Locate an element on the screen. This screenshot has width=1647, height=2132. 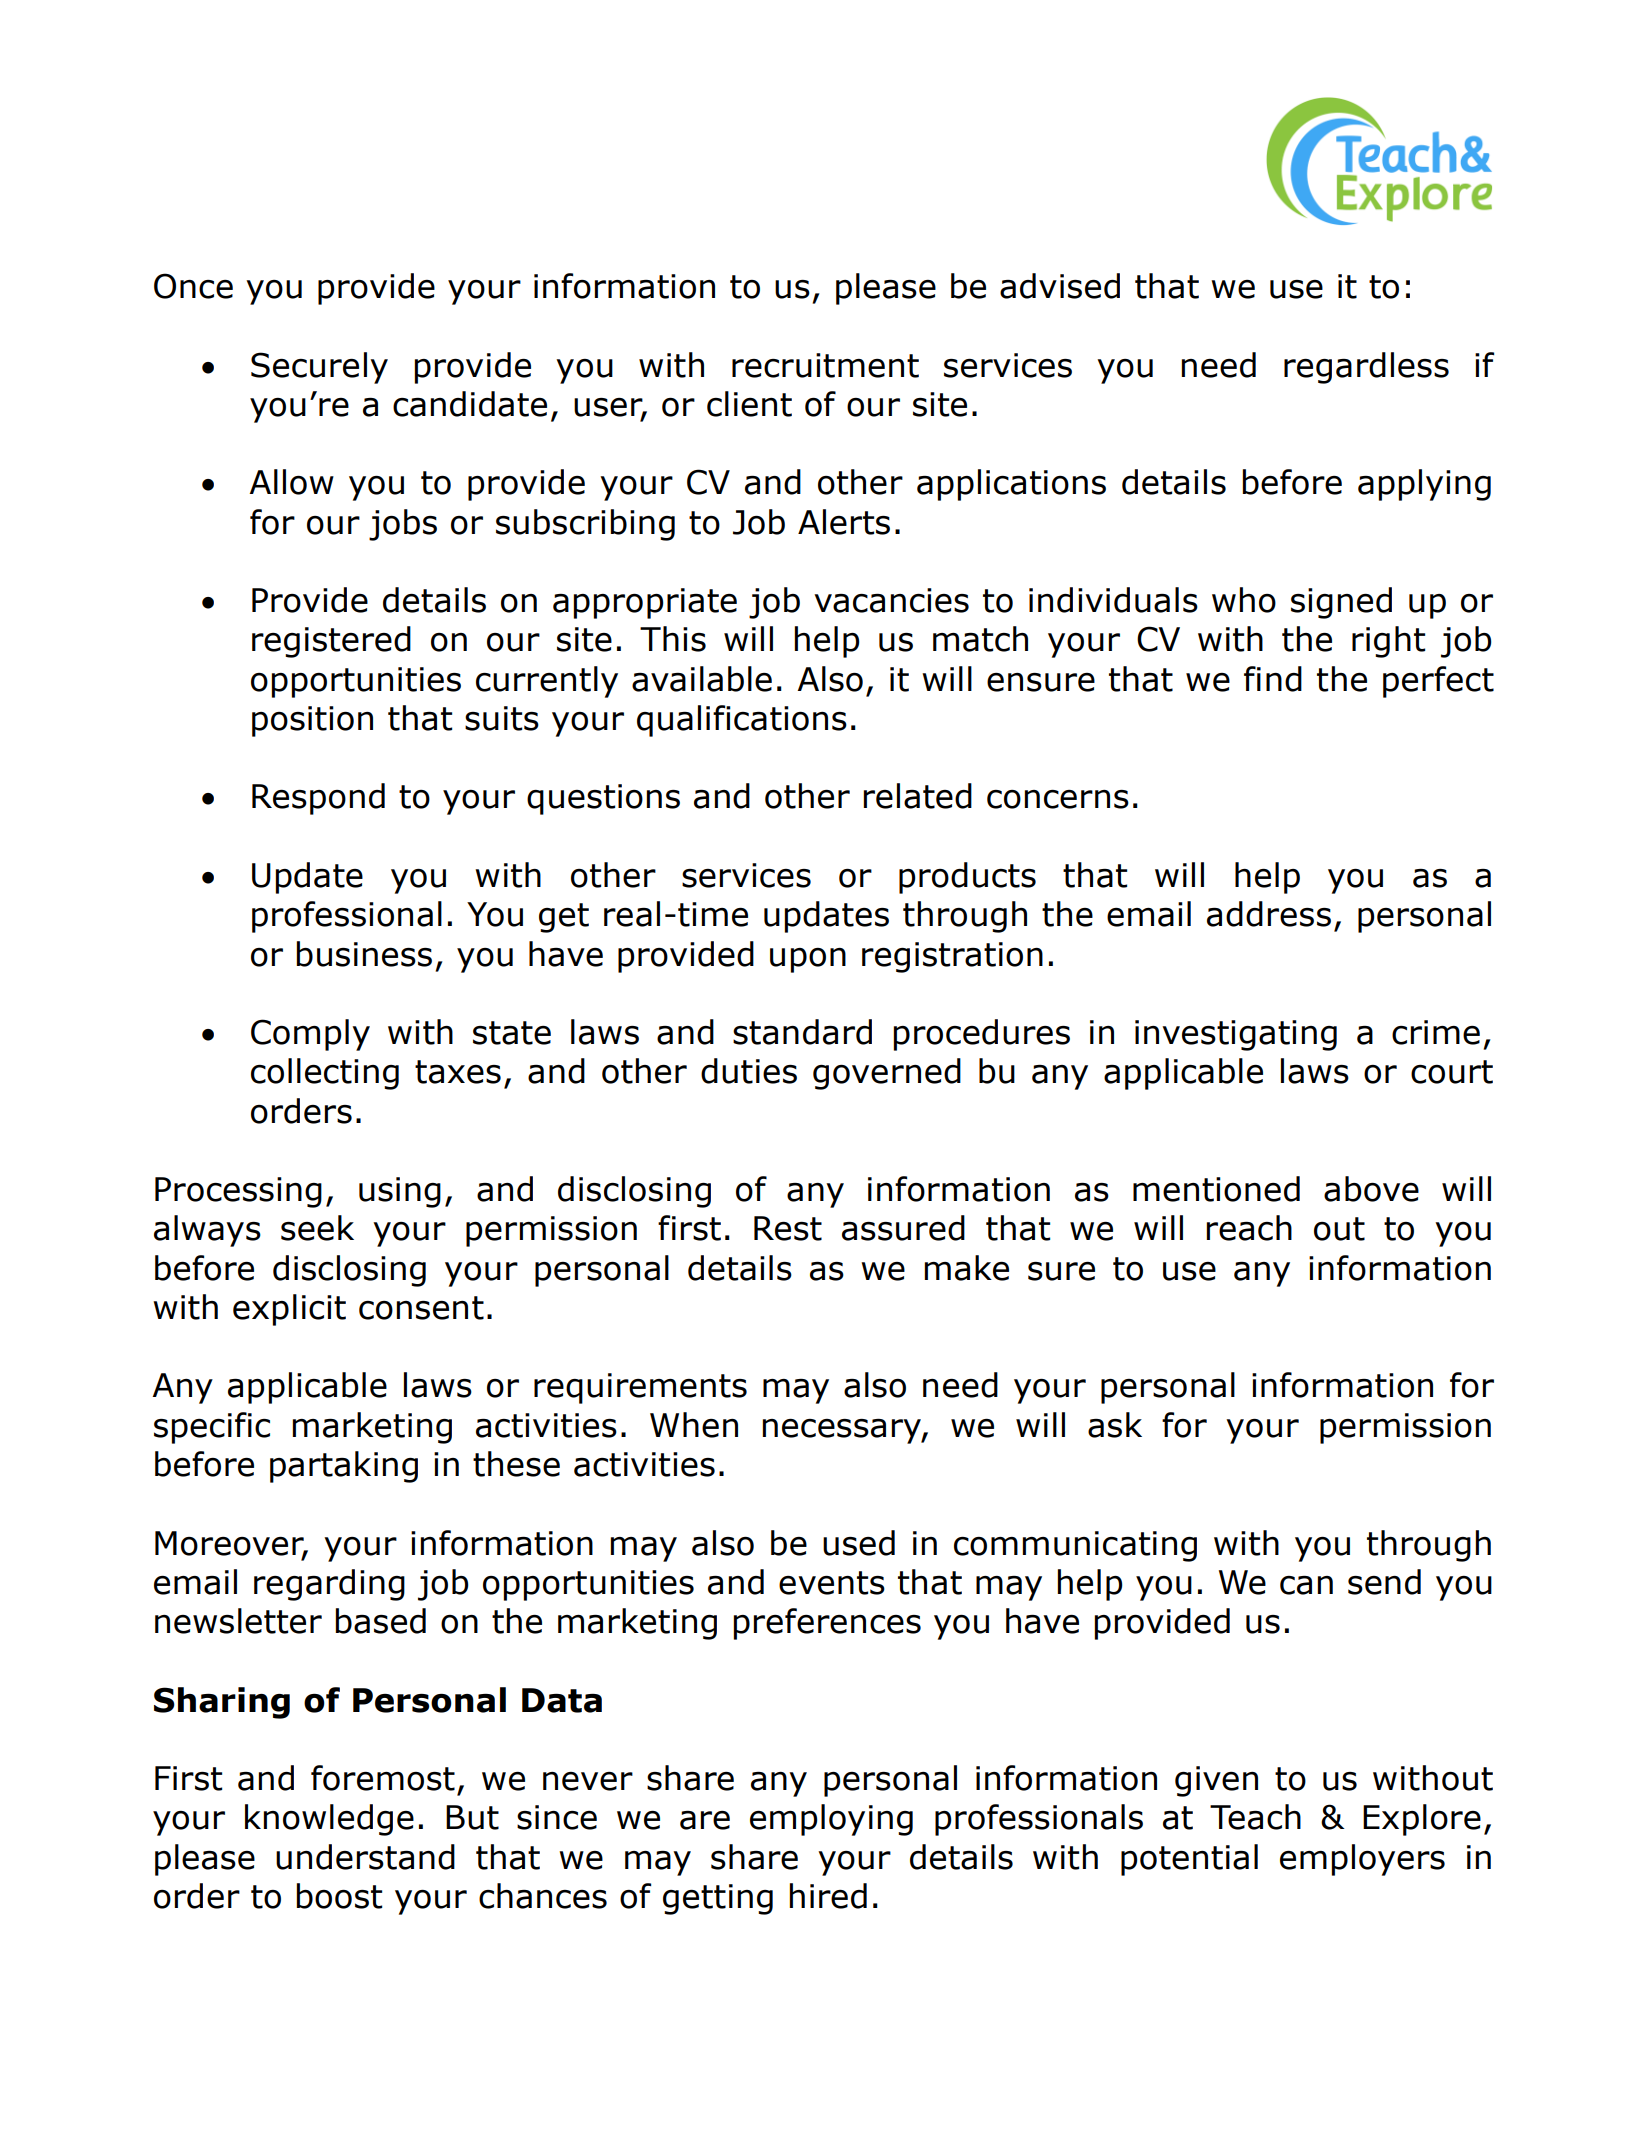
qualifications is located at coordinates (742, 721).
